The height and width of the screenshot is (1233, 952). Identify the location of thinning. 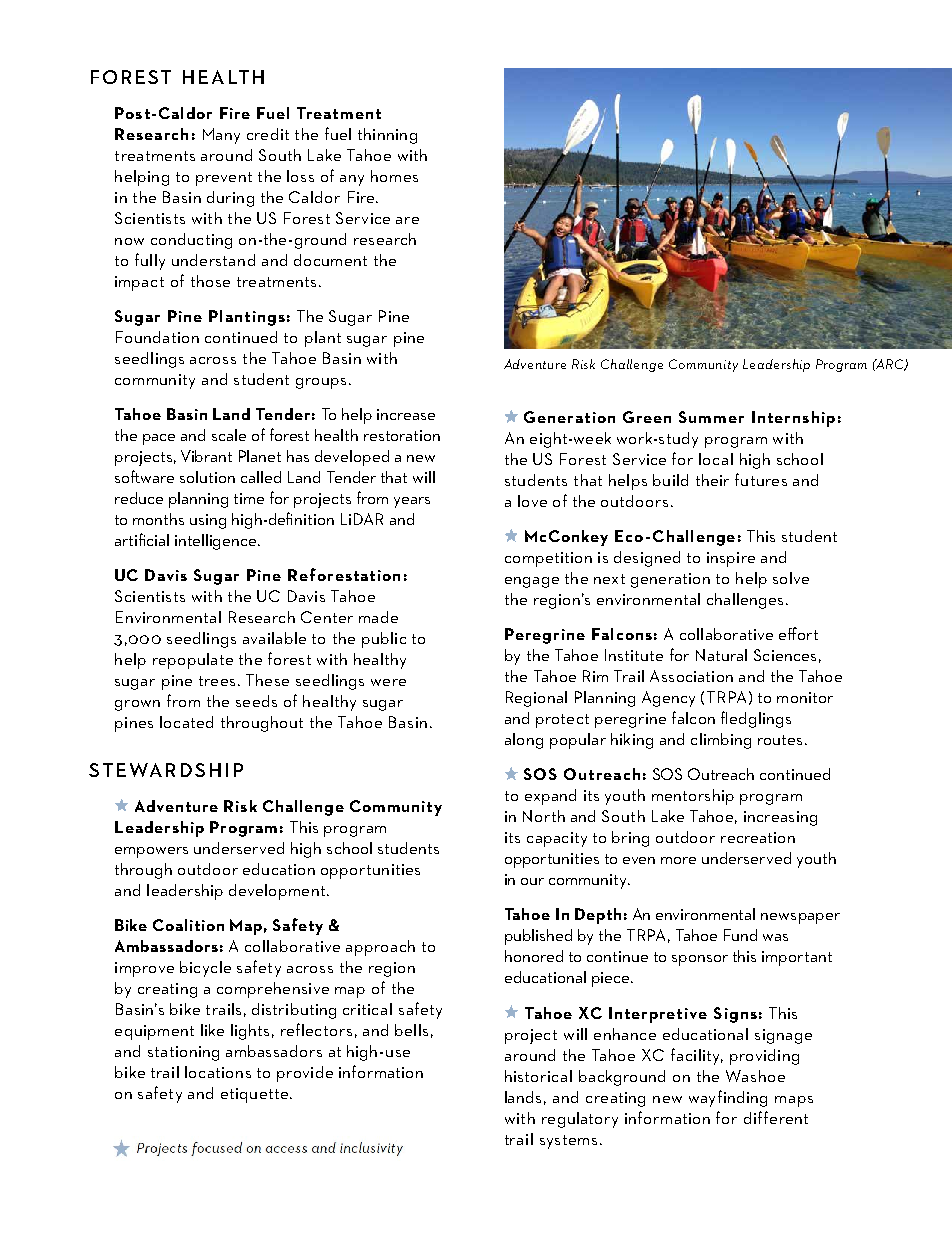
(387, 136).
